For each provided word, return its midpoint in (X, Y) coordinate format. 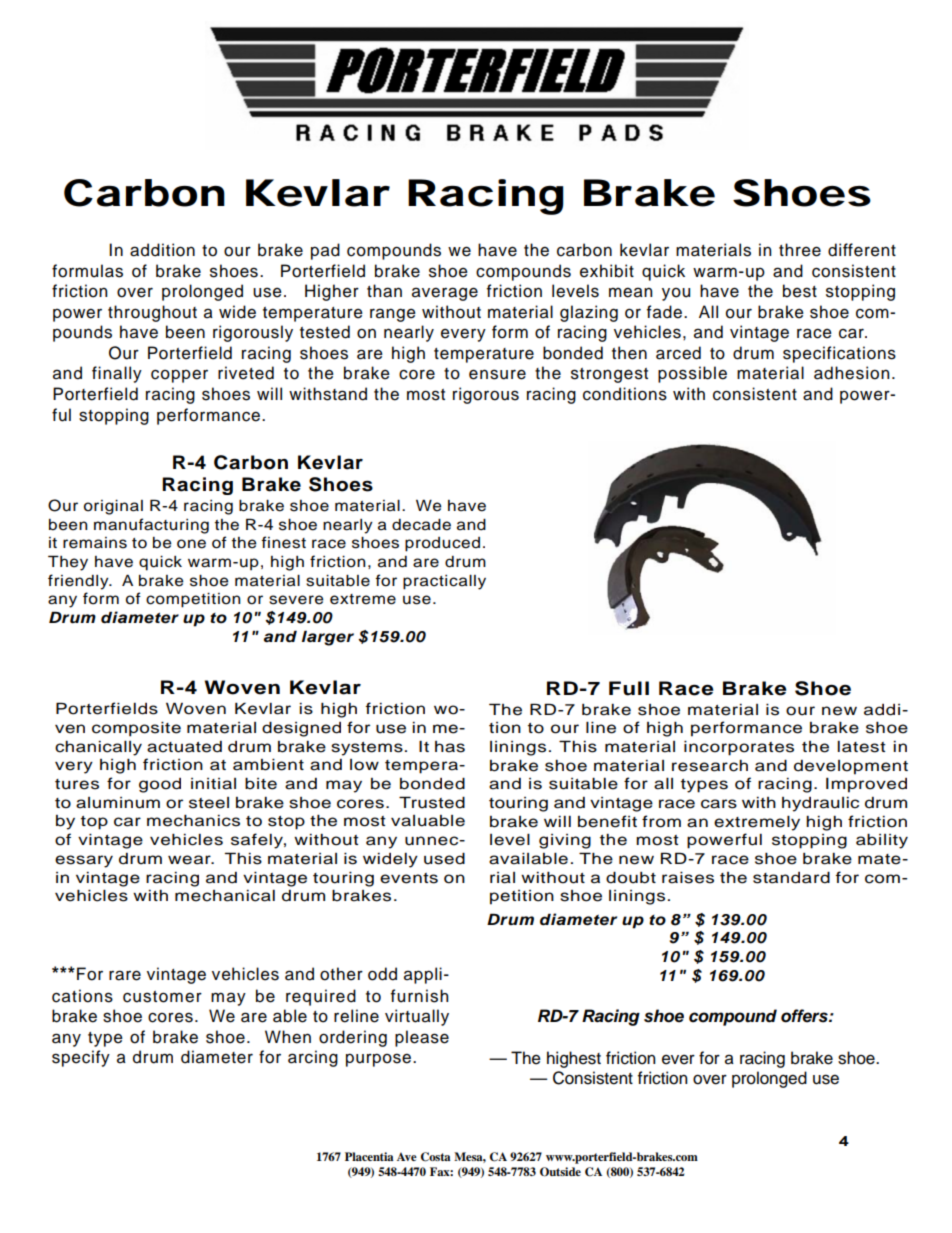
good (160, 785)
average (445, 294)
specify (81, 1058)
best (800, 291)
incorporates (739, 748)
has (450, 747)
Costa (436, 1157)
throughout (152, 313)
